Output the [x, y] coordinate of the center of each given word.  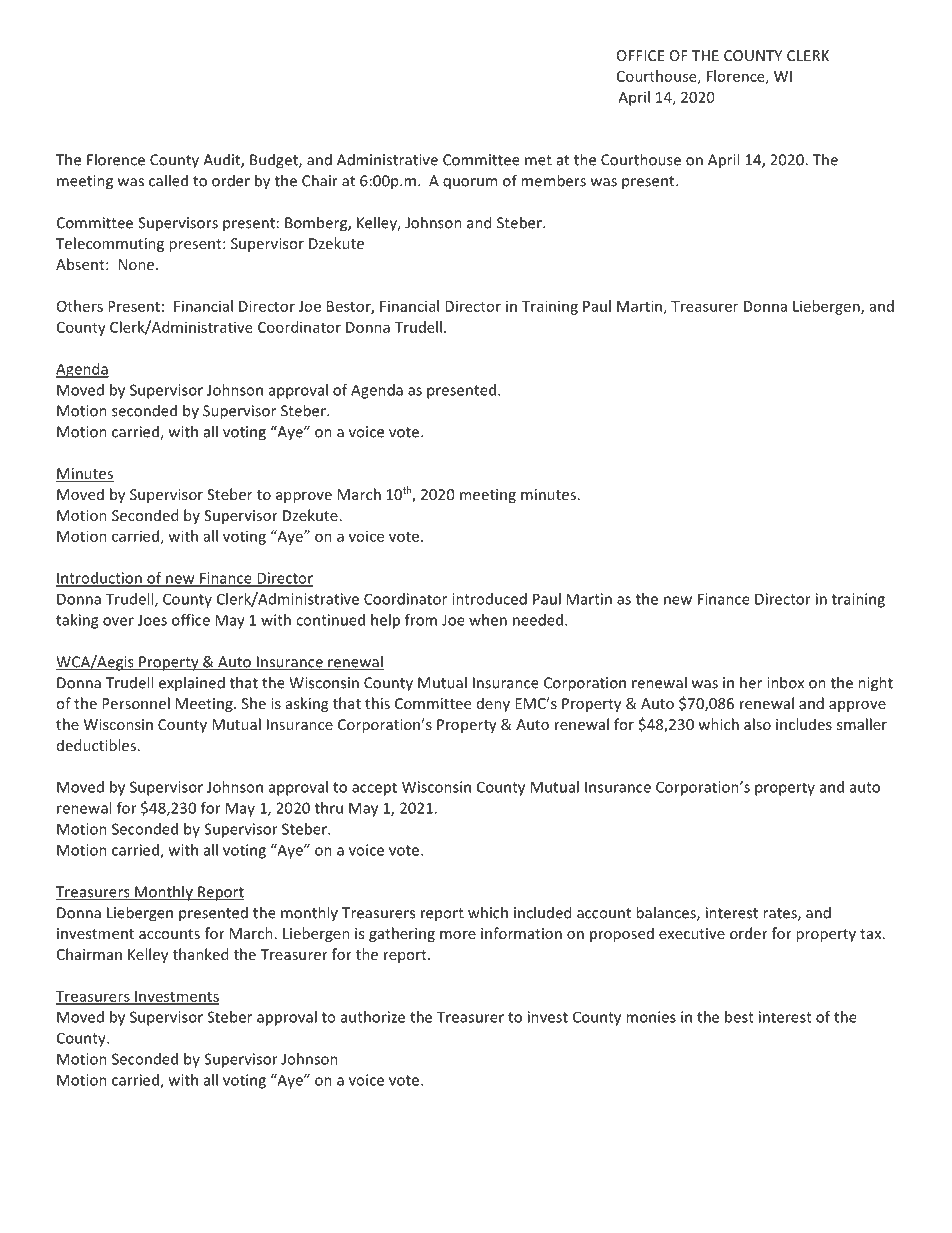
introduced [489, 599]
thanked [200, 954]
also [757, 724]
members [553, 180]
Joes [152, 620]
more [458, 935]
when [488, 620]
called [168, 180]
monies [651, 1017]
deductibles [96, 745]
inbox [785, 682]
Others [80, 306]
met [538, 160]
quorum [470, 184]
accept [374, 789]
